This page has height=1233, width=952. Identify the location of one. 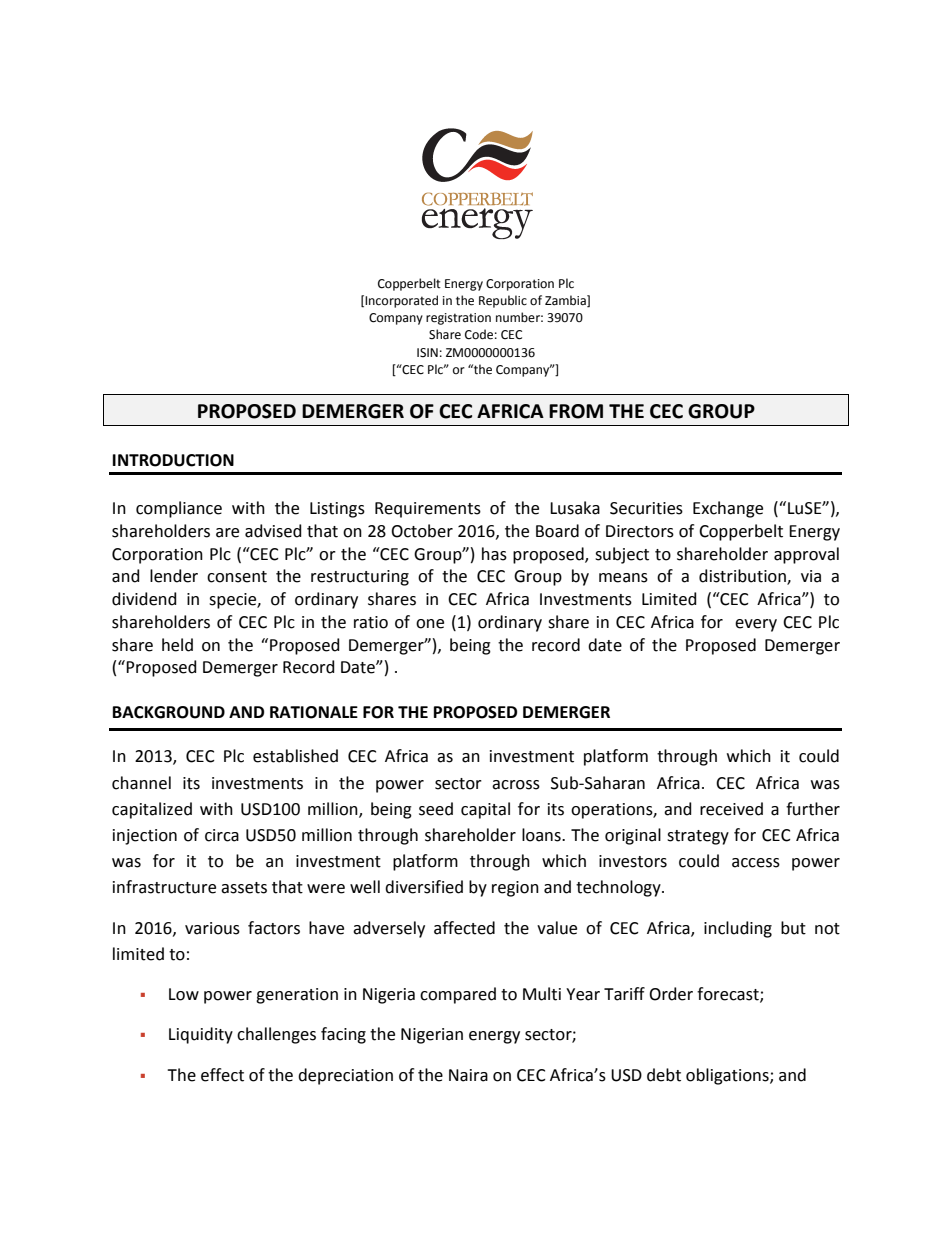
(430, 624).
